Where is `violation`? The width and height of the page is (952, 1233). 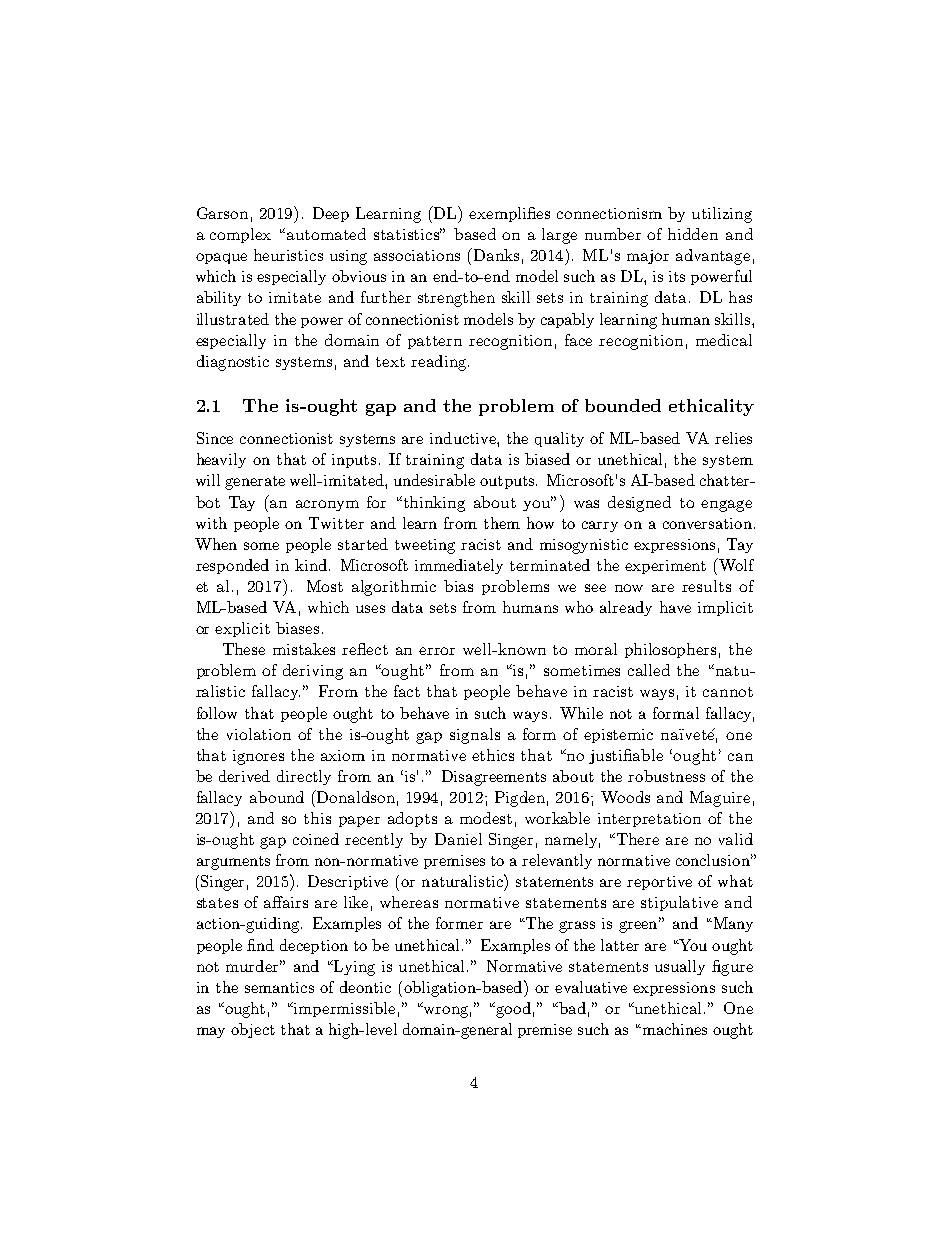 violation is located at coordinates (259, 734).
